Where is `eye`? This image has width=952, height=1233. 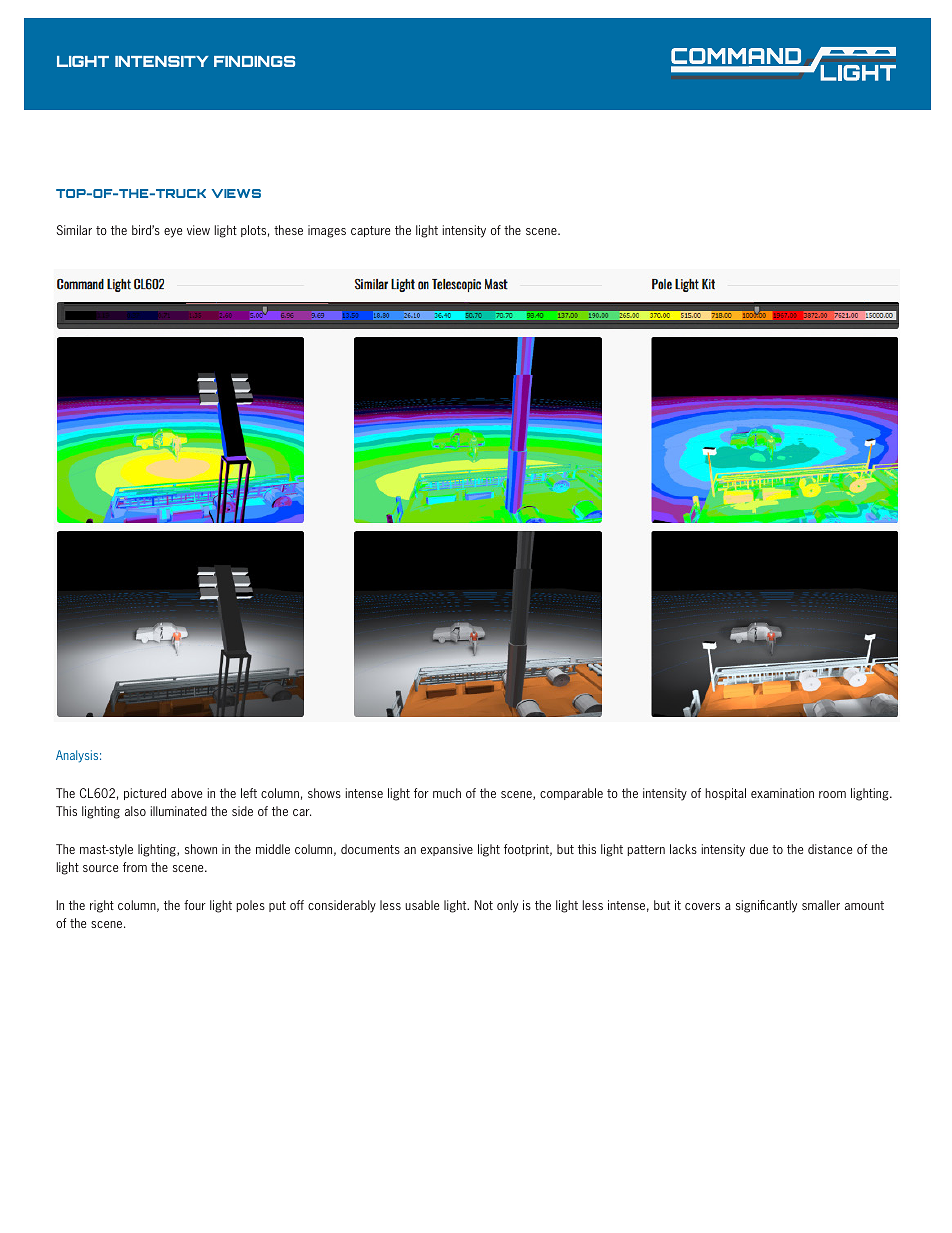 eye is located at coordinates (173, 233).
